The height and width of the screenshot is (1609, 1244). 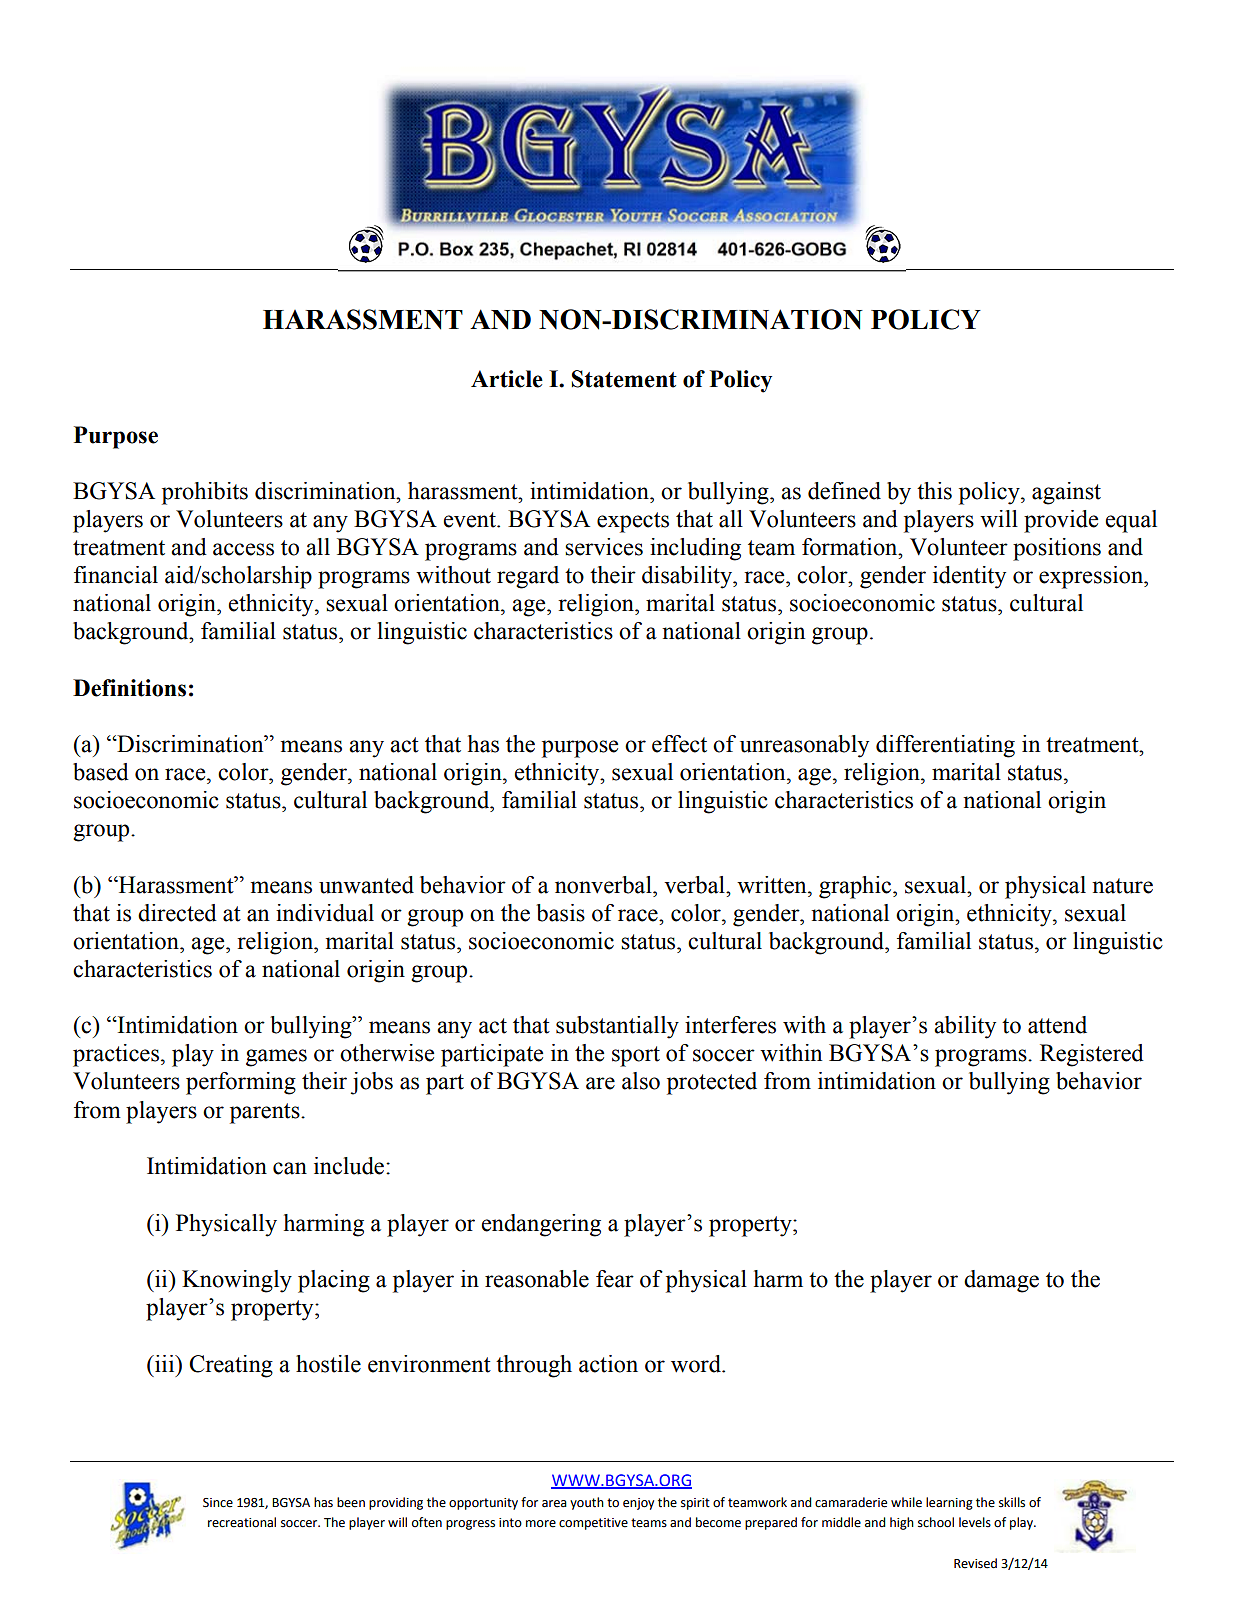 What do you see at coordinates (1122, 886) in the screenshot?
I see `nature` at bounding box center [1122, 886].
